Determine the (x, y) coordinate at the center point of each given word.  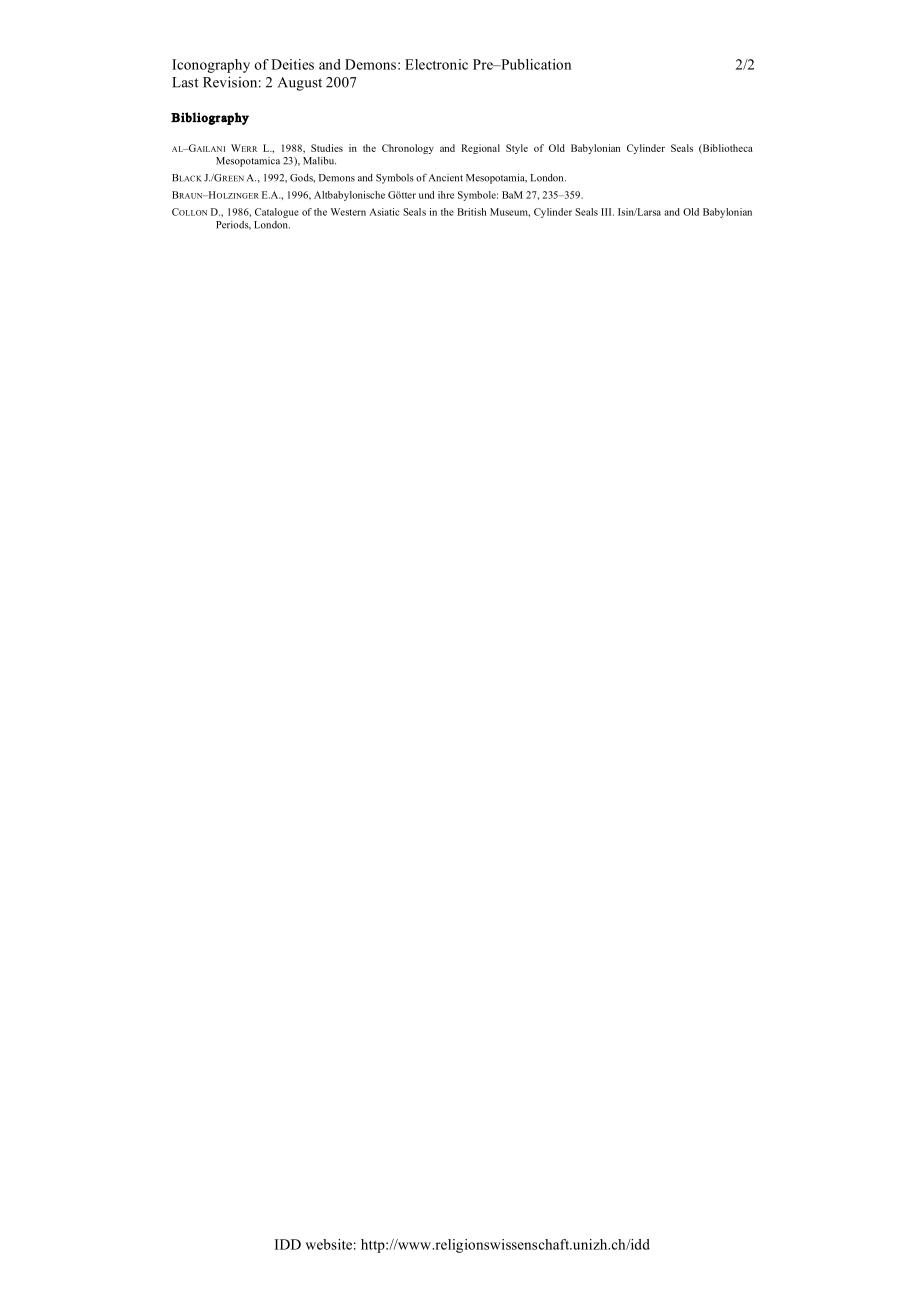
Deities (292, 64)
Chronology (408, 149)
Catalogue (277, 213)
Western (348, 212)
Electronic (436, 64)
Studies (327, 148)
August (300, 84)
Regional (480, 149)
